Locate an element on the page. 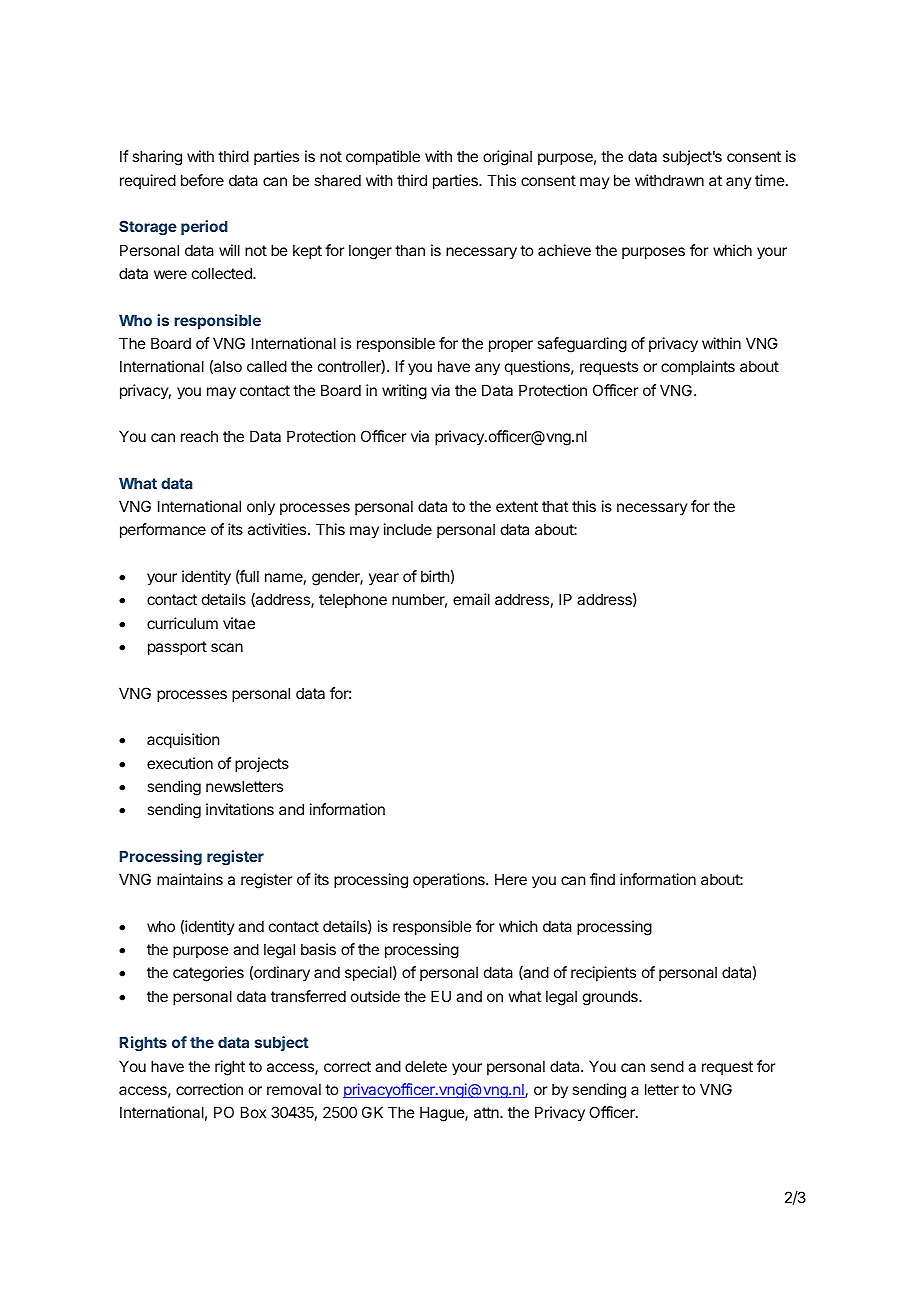 This image has width=924, height=1308. reach is located at coordinates (199, 436).
